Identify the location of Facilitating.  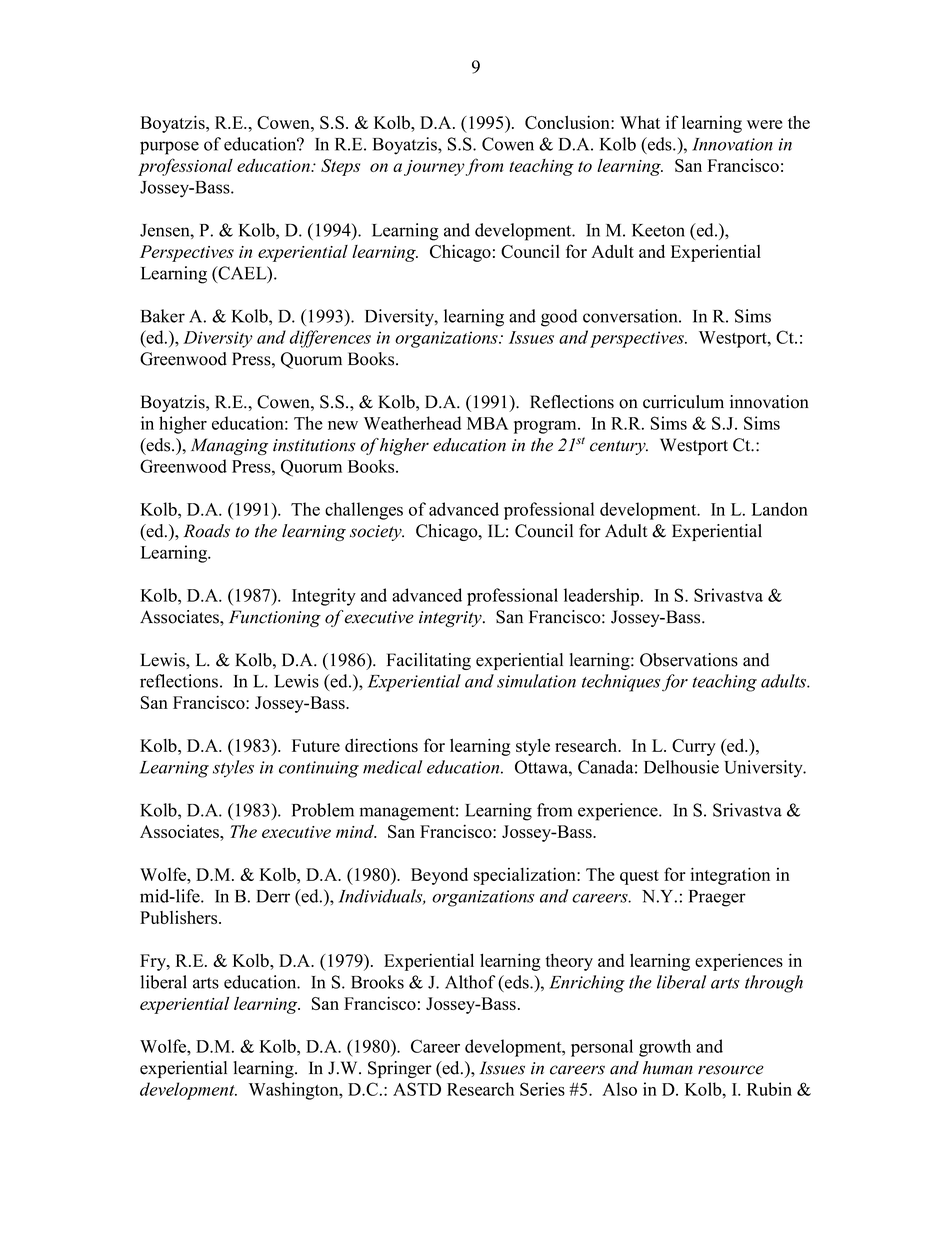
(429, 661).
